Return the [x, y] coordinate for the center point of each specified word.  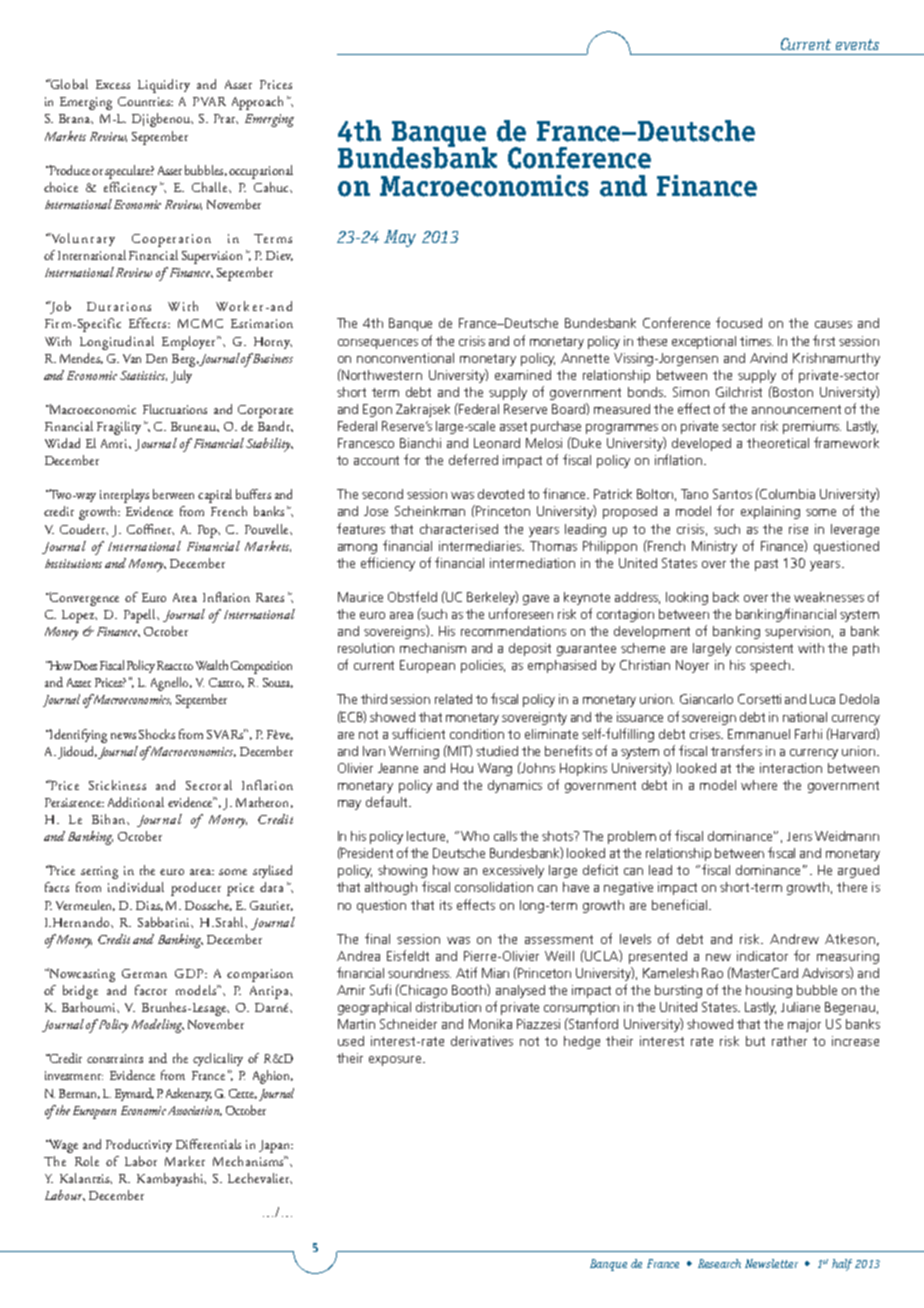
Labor [141, 1161]
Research [719, 1263]
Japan [275, 1146]
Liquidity [164, 86]
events [857, 44]
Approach [257, 103]
